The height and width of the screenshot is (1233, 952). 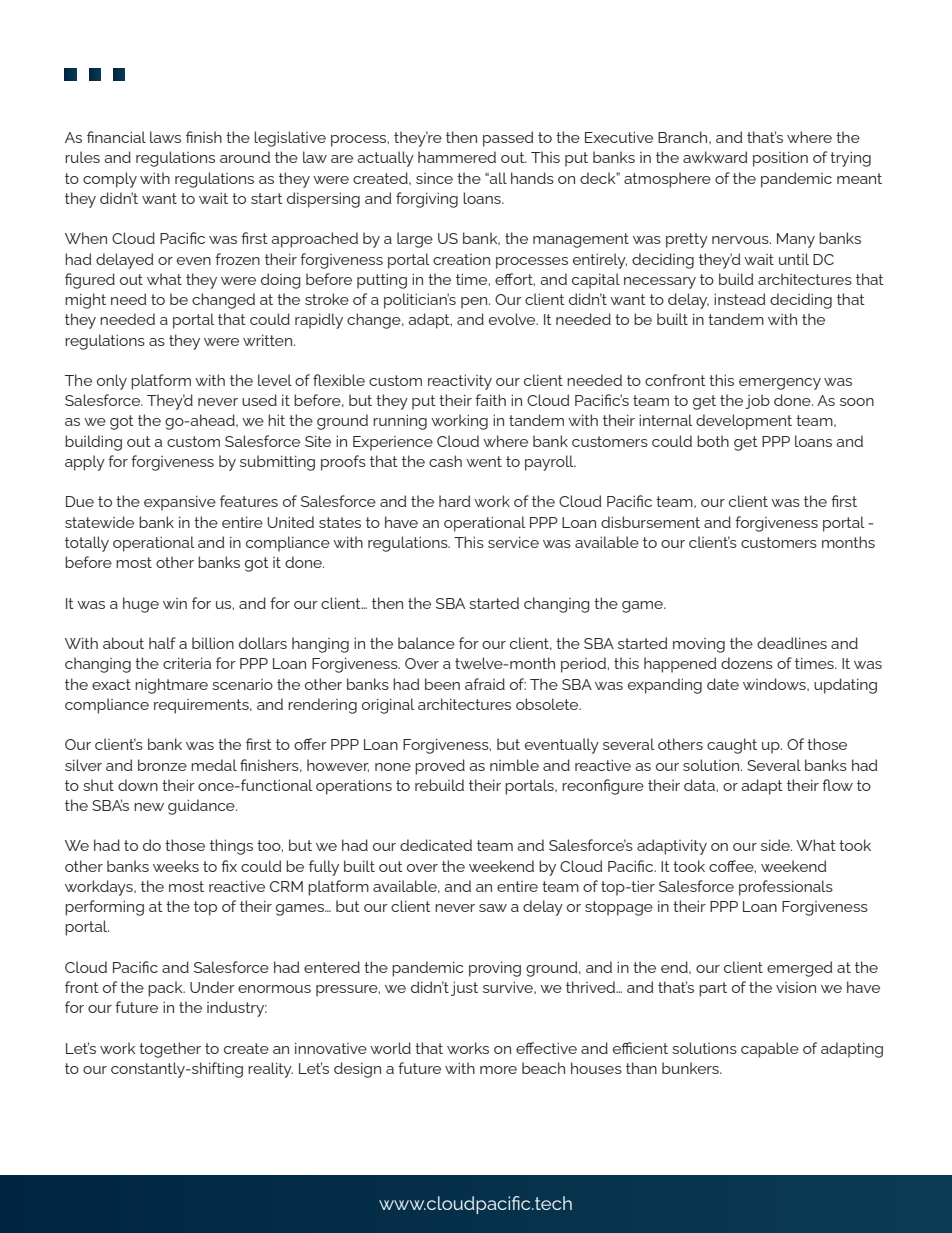 I want to click on only, so click(x=112, y=382).
